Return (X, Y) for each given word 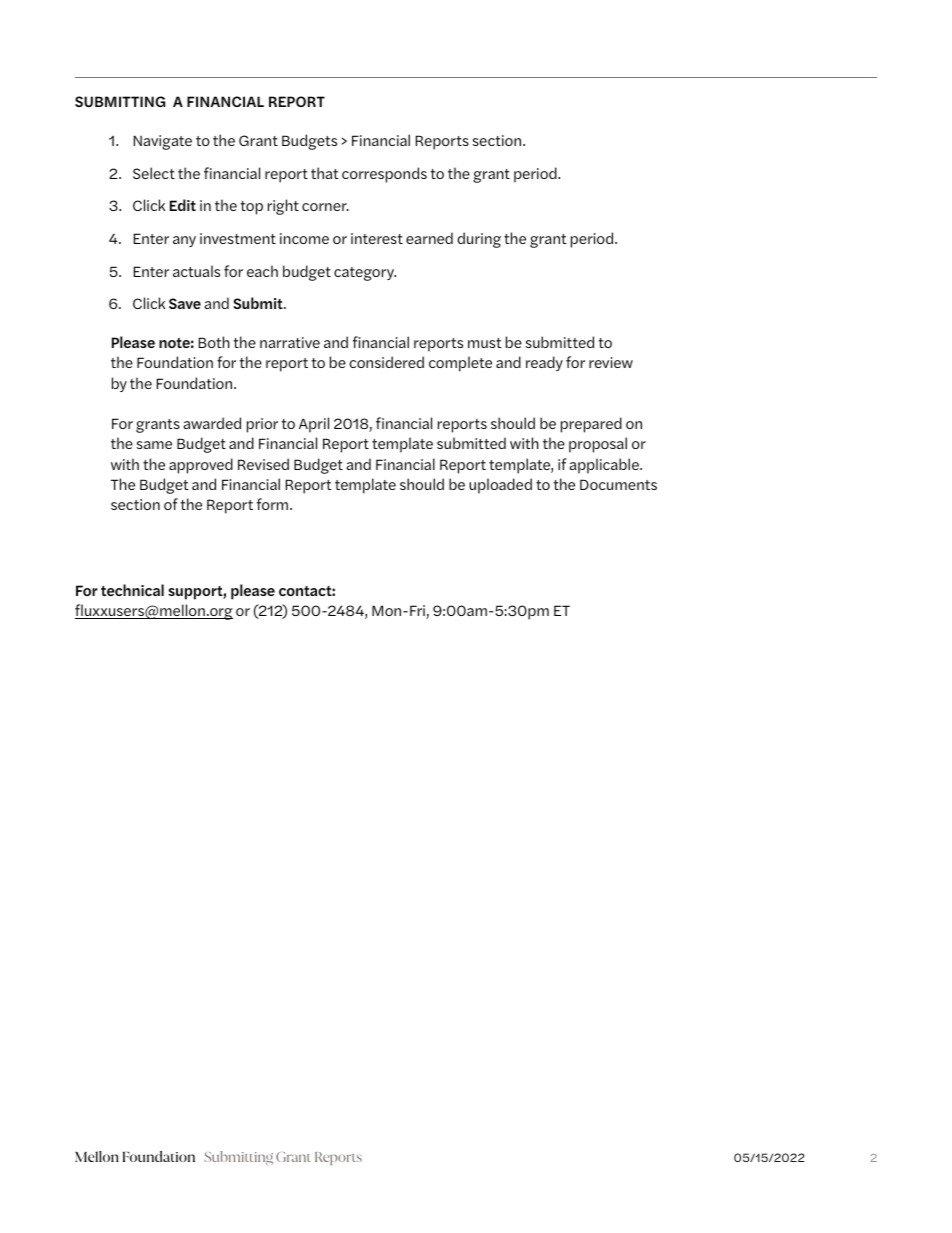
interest (377, 238)
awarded (212, 423)
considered (387, 362)
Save (185, 303)
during (479, 240)
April (314, 425)
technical (132, 590)
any (184, 241)
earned (429, 238)
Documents (618, 484)
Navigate (163, 142)
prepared (591, 425)
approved (201, 466)
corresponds (384, 175)
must (485, 343)
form (274, 504)
